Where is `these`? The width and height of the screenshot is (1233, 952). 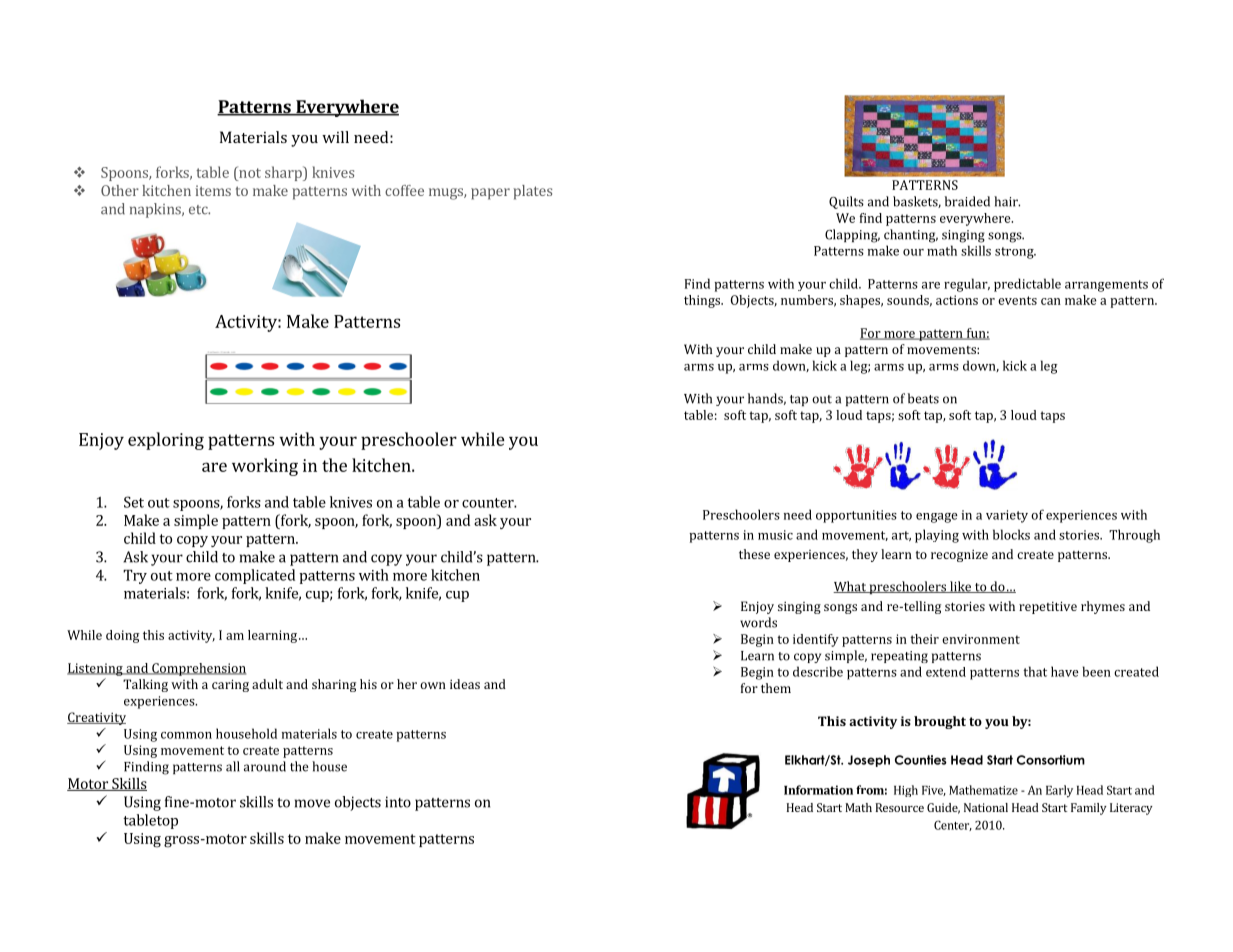 these is located at coordinates (754, 554).
